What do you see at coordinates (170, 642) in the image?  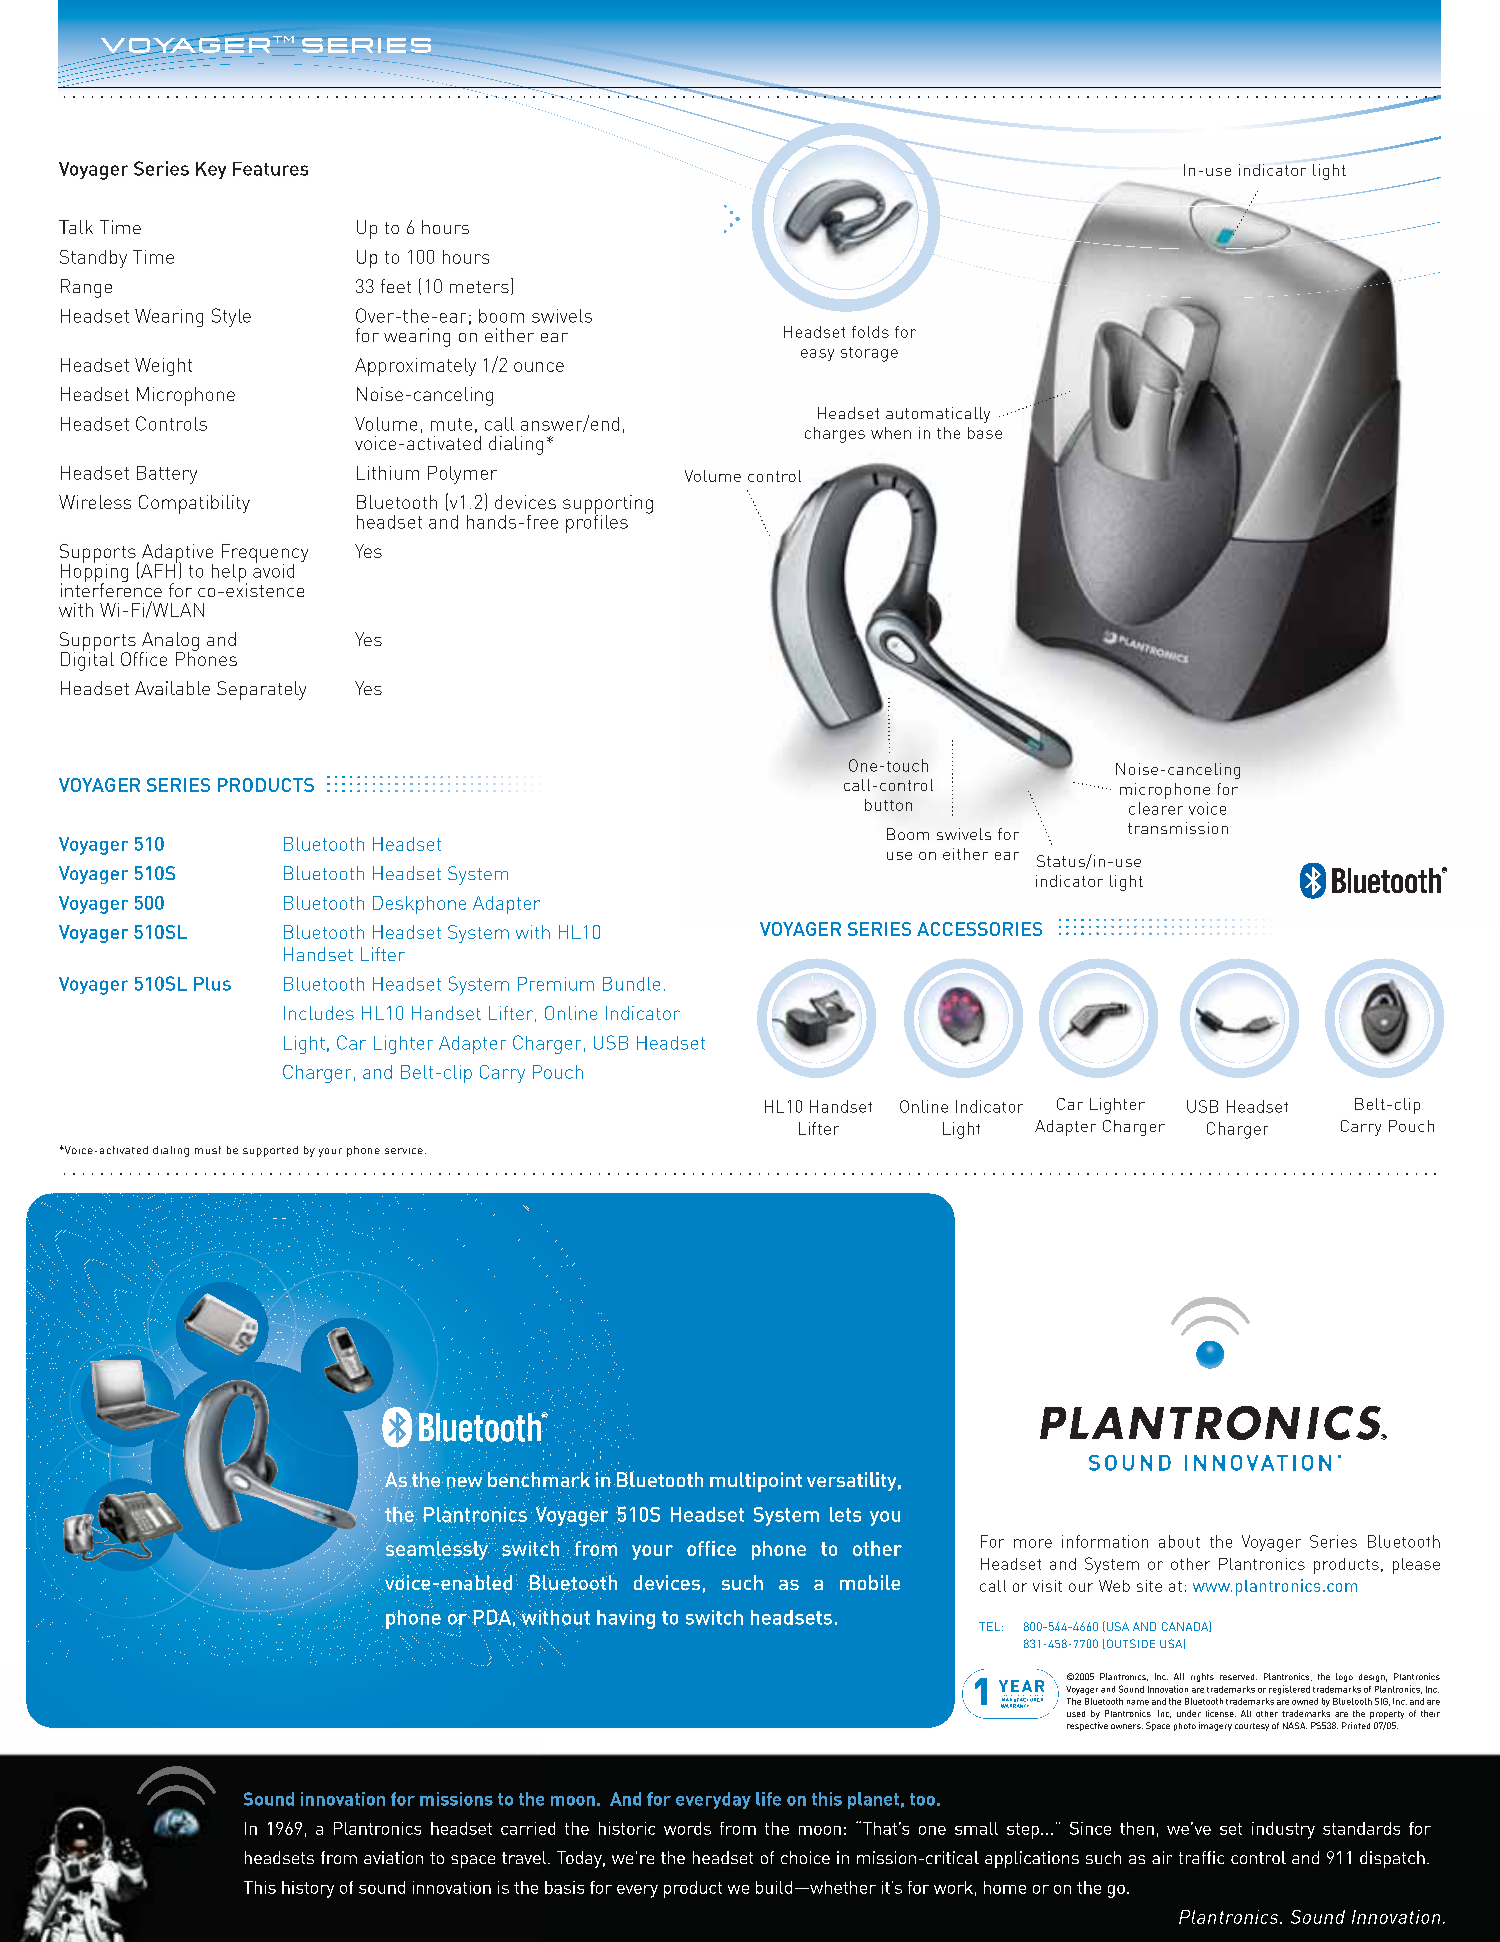 I see `Analog` at bounding box center [170, 642].
